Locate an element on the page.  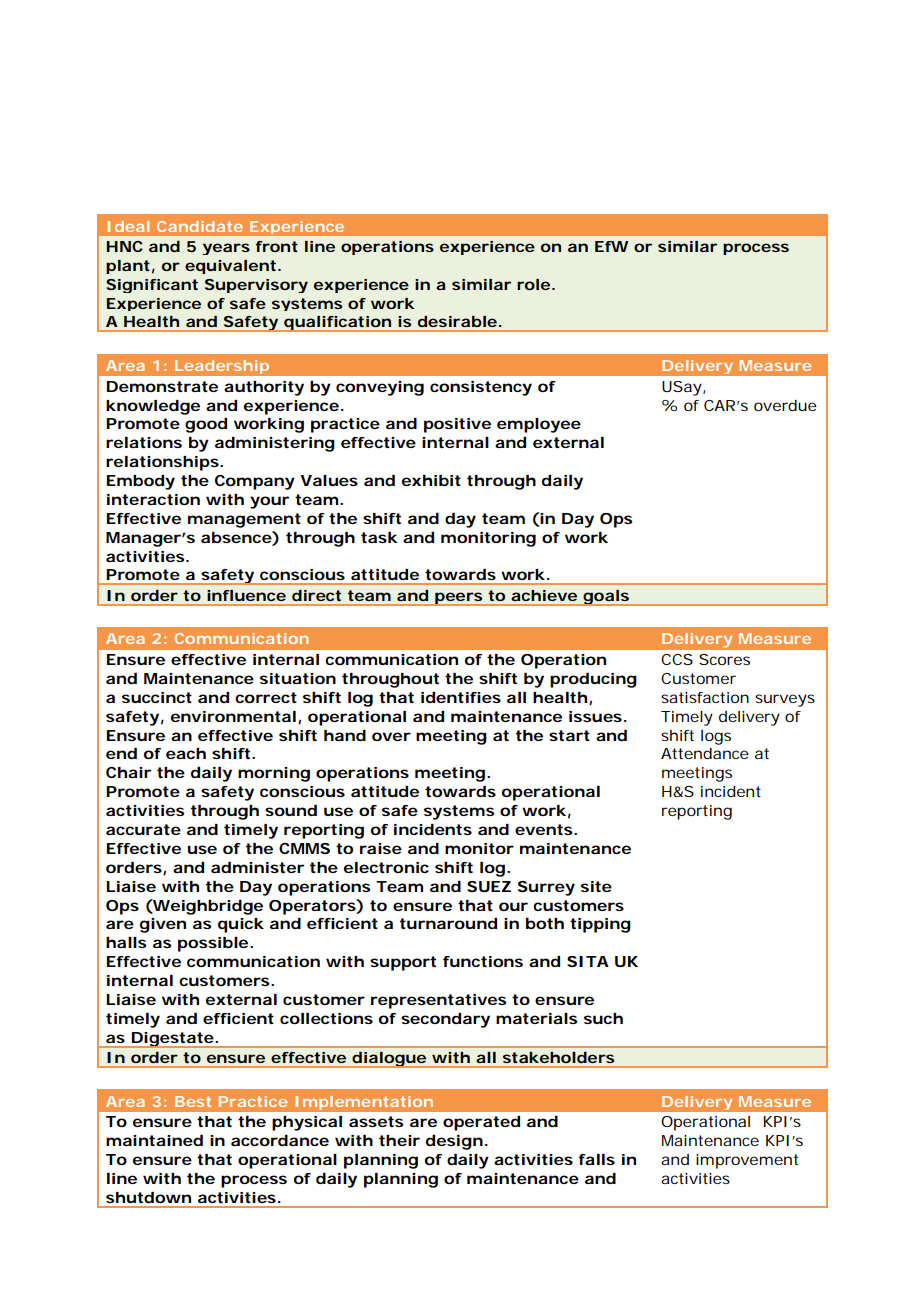
desirable is located at coordinates (459, 321).
